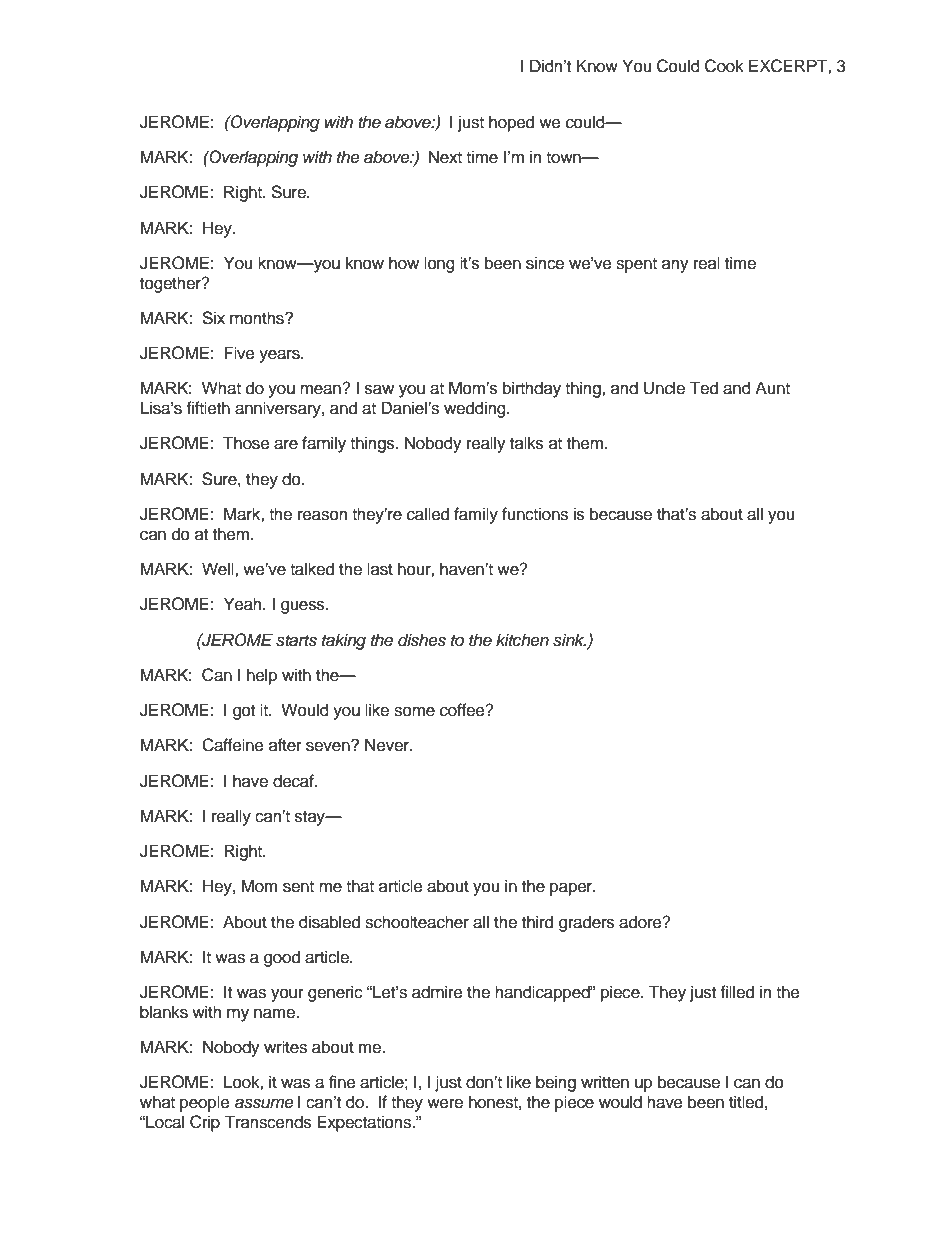  Describe the element at coordinates (264, 1104) in the document. I see `assume` at that location.
